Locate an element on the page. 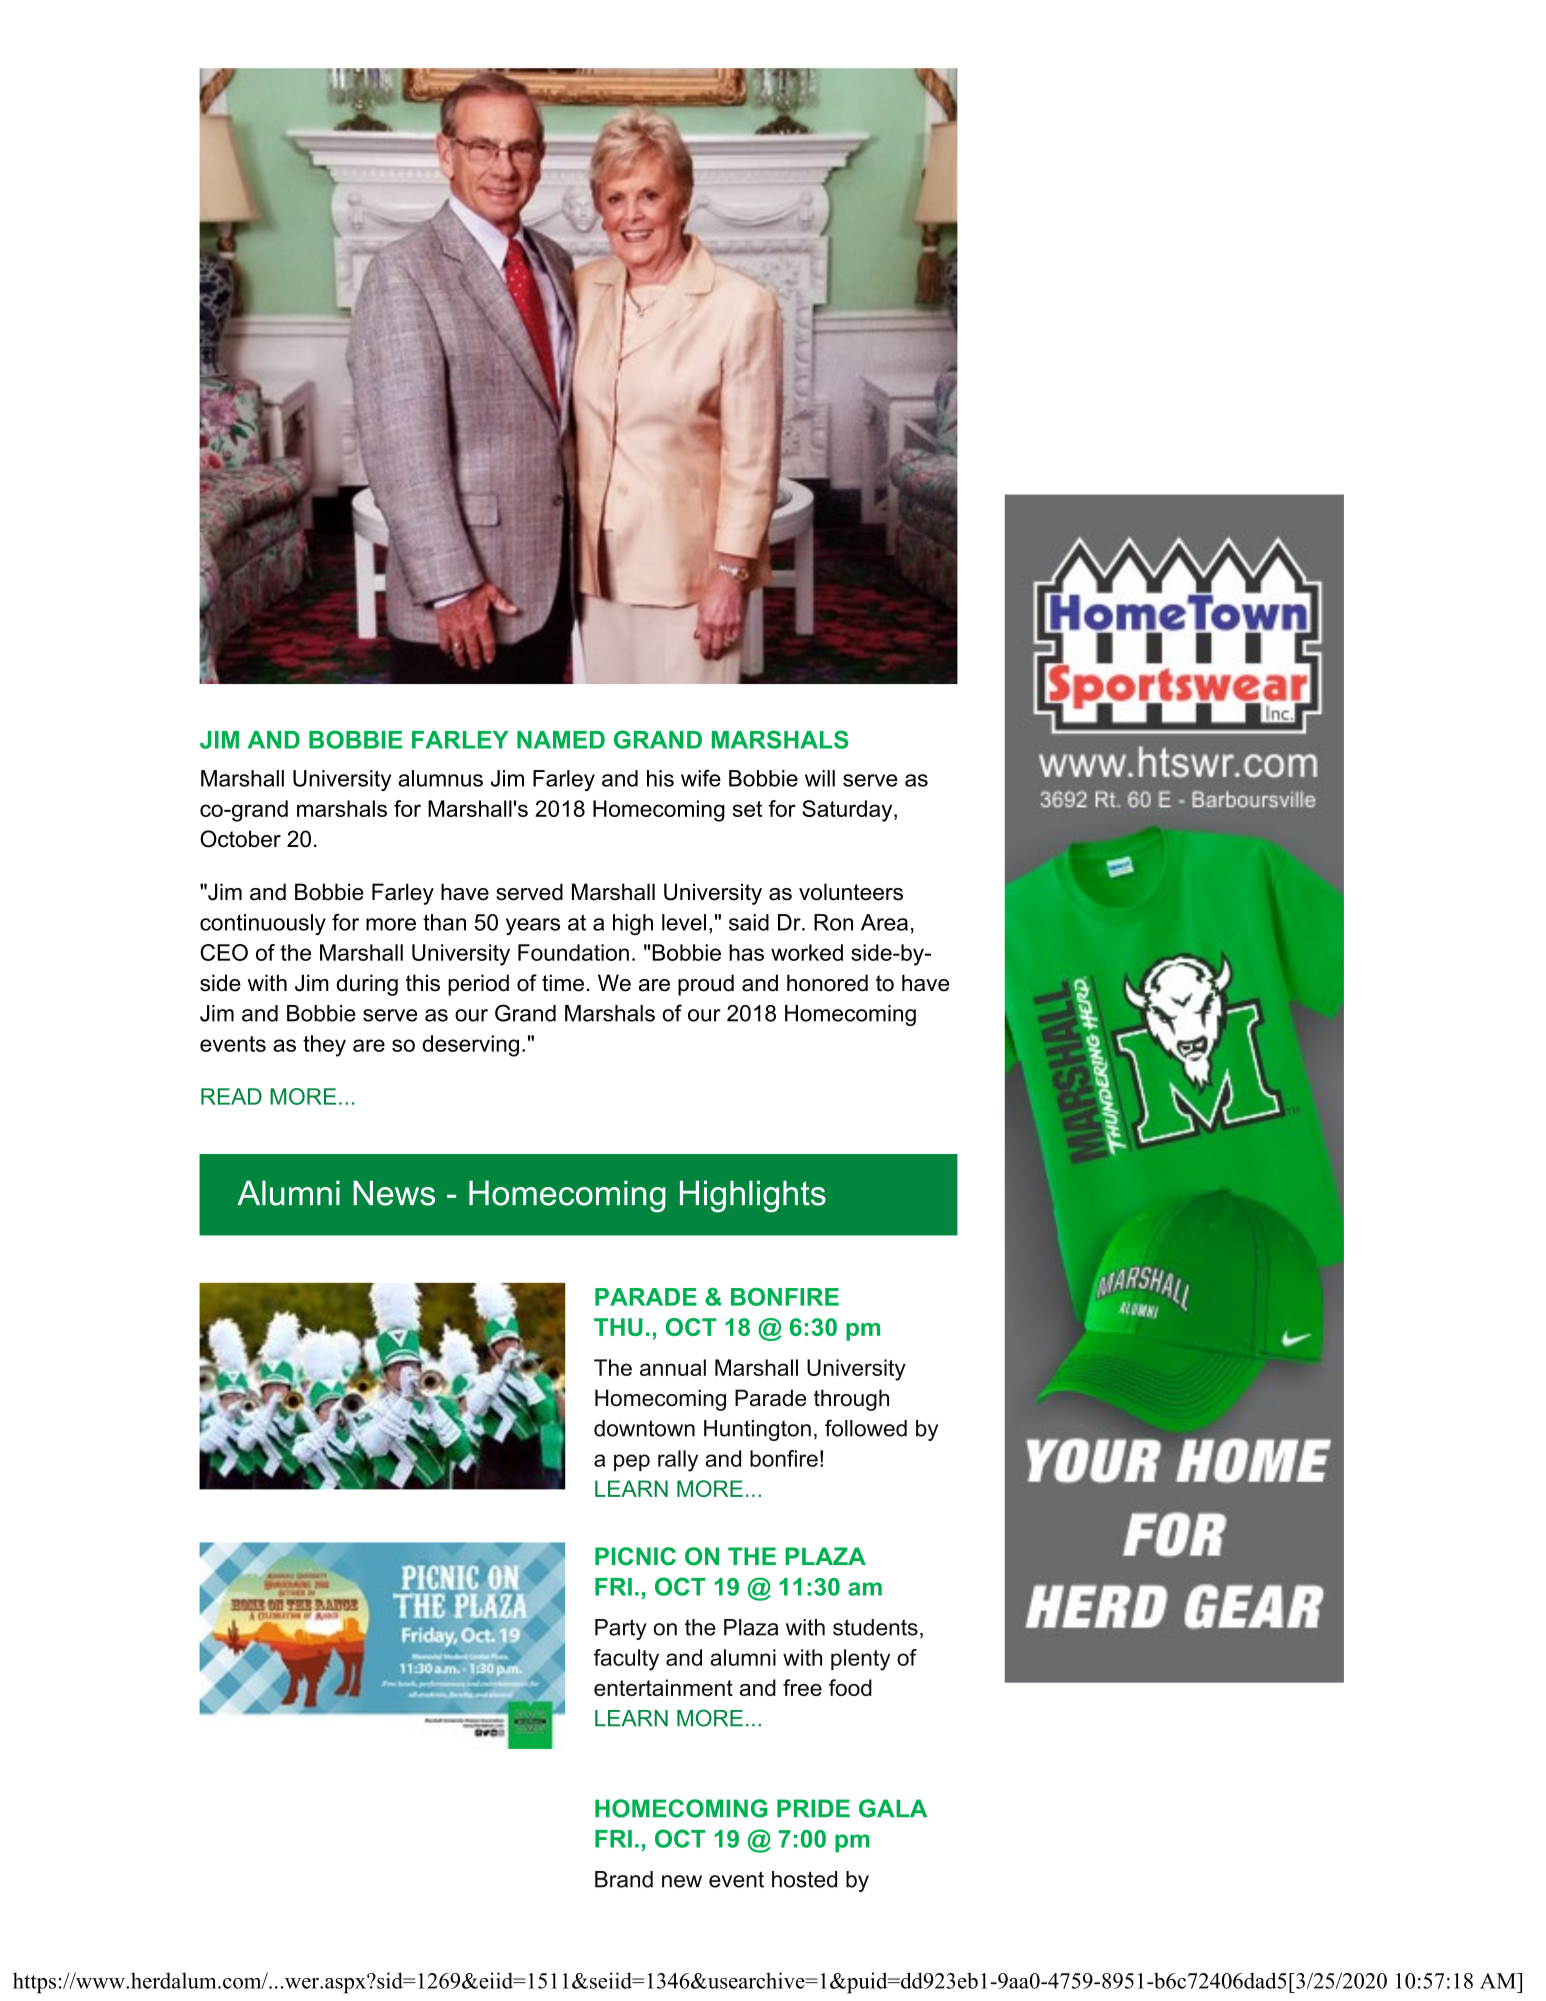 The width and height of the document is (1546, 2001). entertainment is located at coordinates (663, 1687).
